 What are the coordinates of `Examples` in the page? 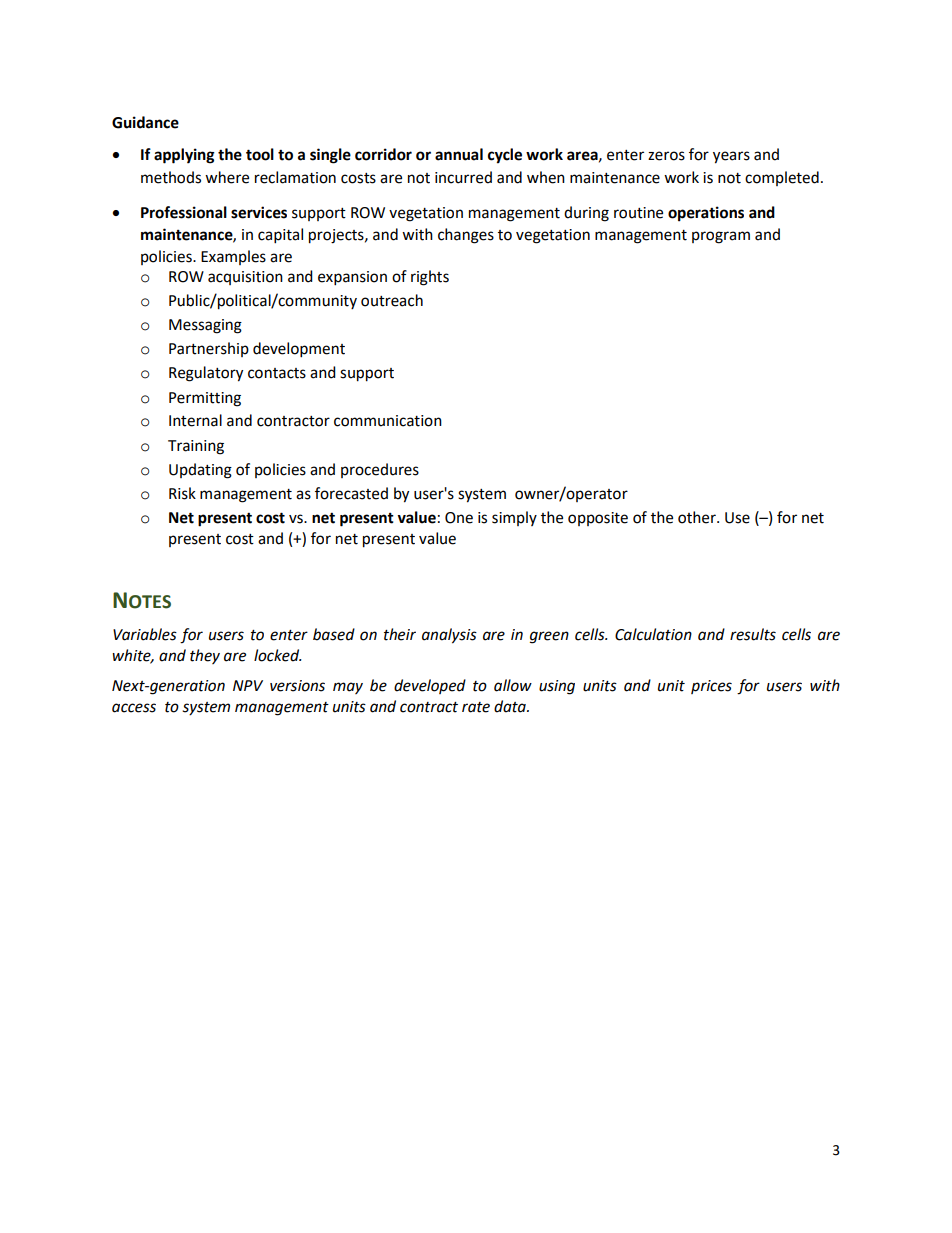 It's located at (233, 257).
